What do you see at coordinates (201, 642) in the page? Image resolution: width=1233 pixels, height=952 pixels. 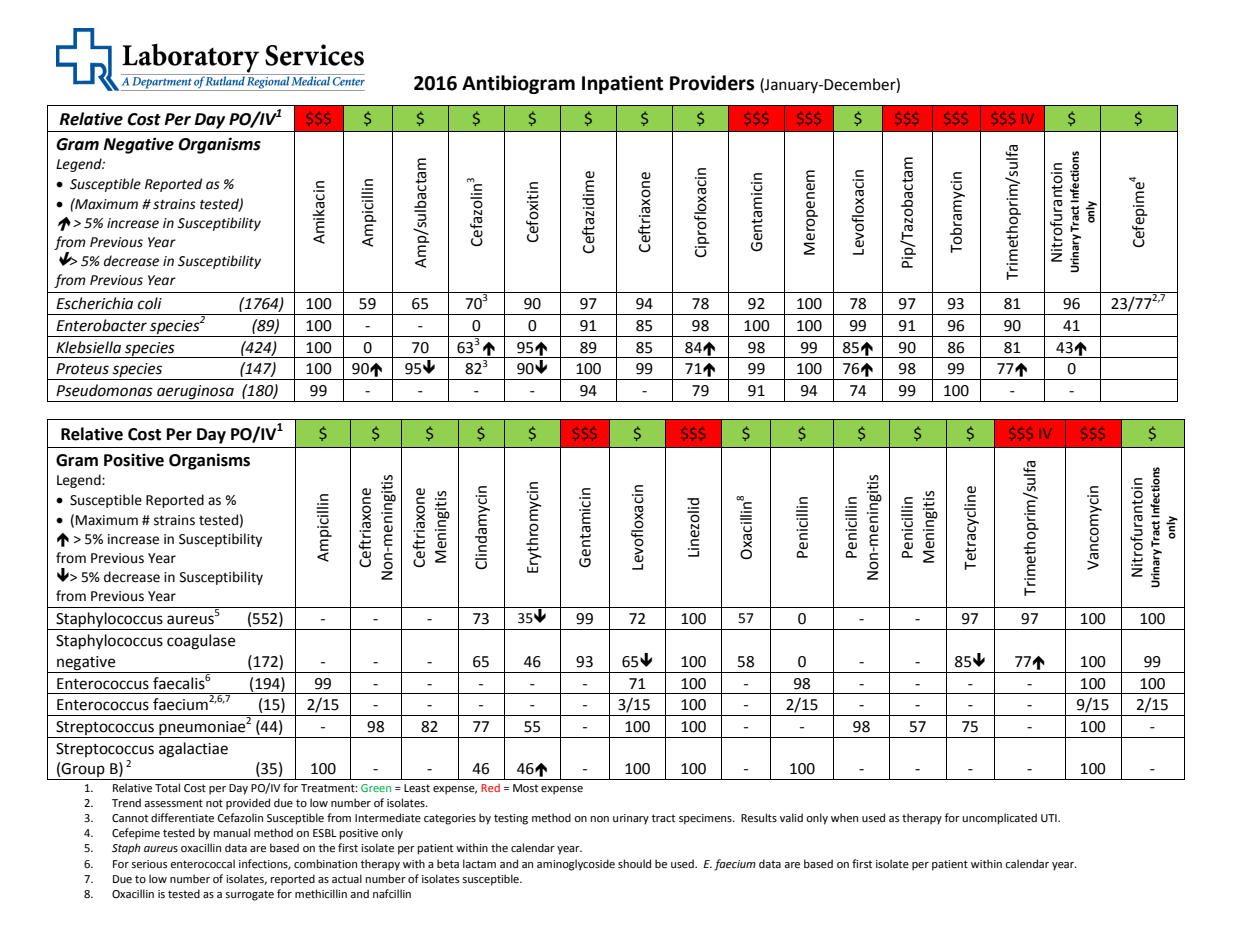 I see `coagulase` at bounding box center [201, 642].
